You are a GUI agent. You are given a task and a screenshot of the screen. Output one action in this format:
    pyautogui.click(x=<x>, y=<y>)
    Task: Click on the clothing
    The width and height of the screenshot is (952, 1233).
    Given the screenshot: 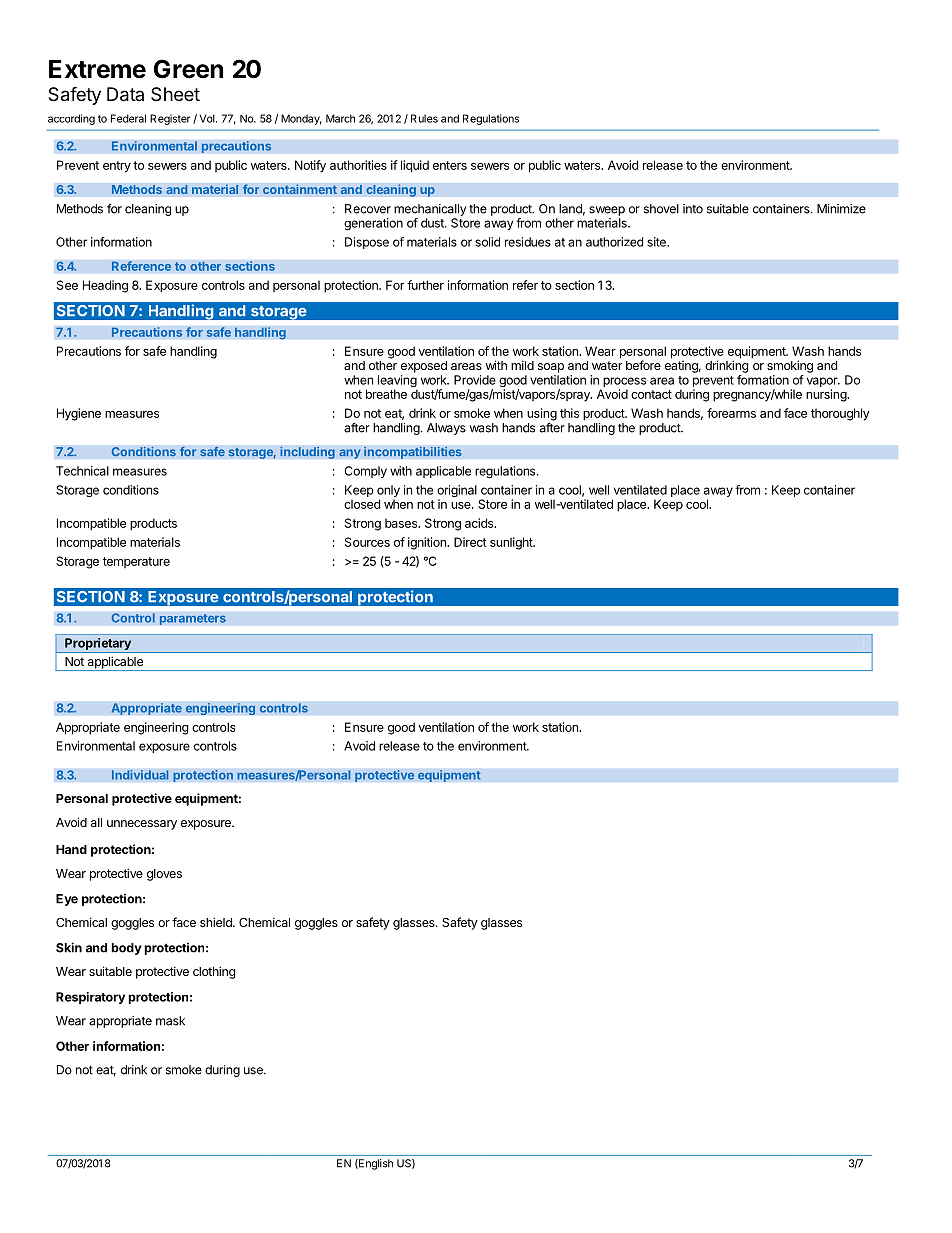 What is the action you would take?
    pyautogui.click(x=214, y=972)
